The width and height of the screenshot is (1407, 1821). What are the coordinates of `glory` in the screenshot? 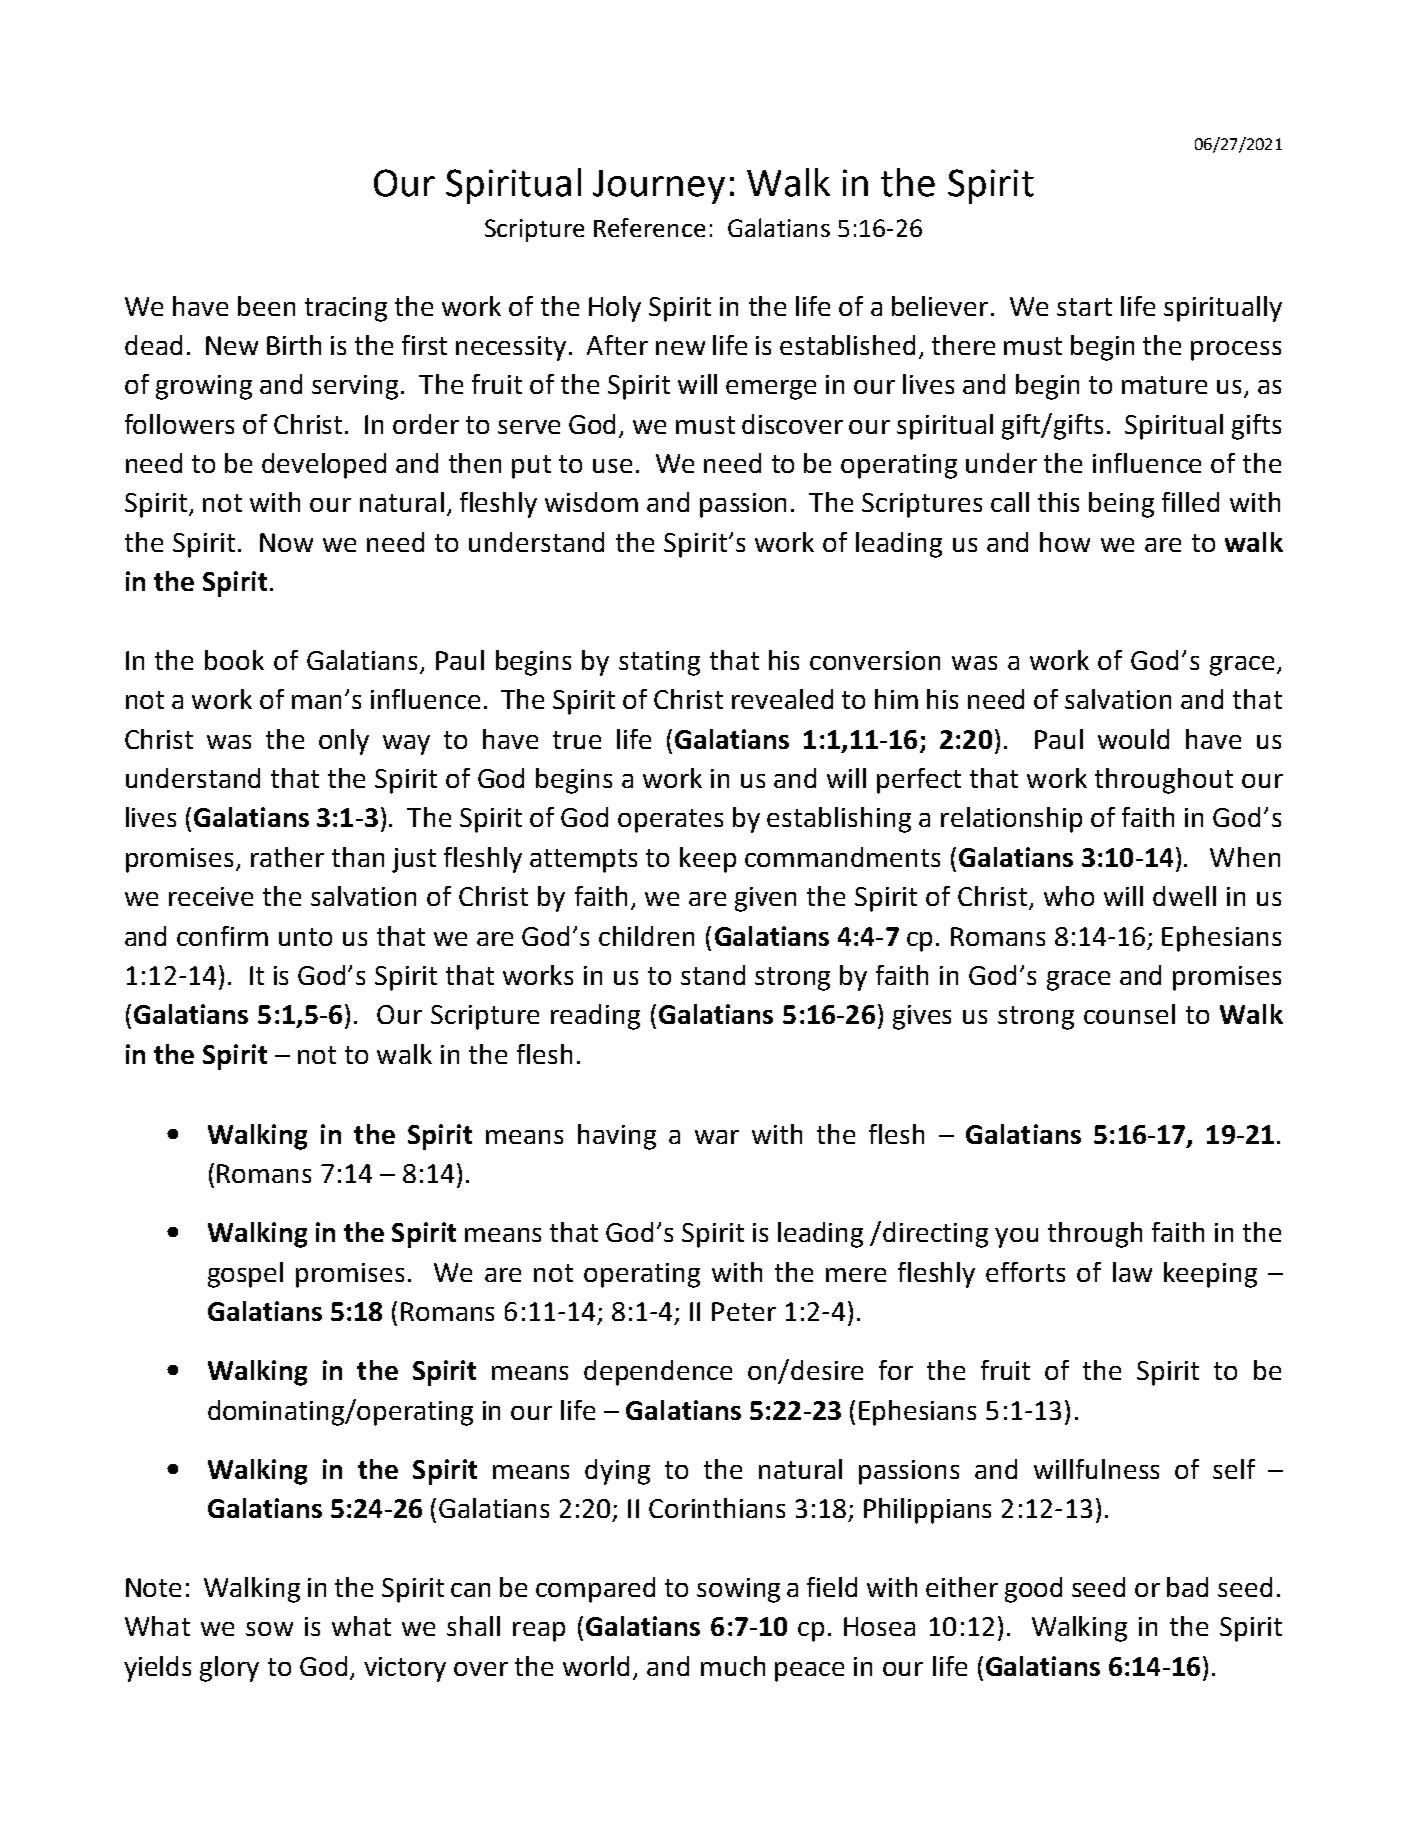 It's located at (229, 1669).
